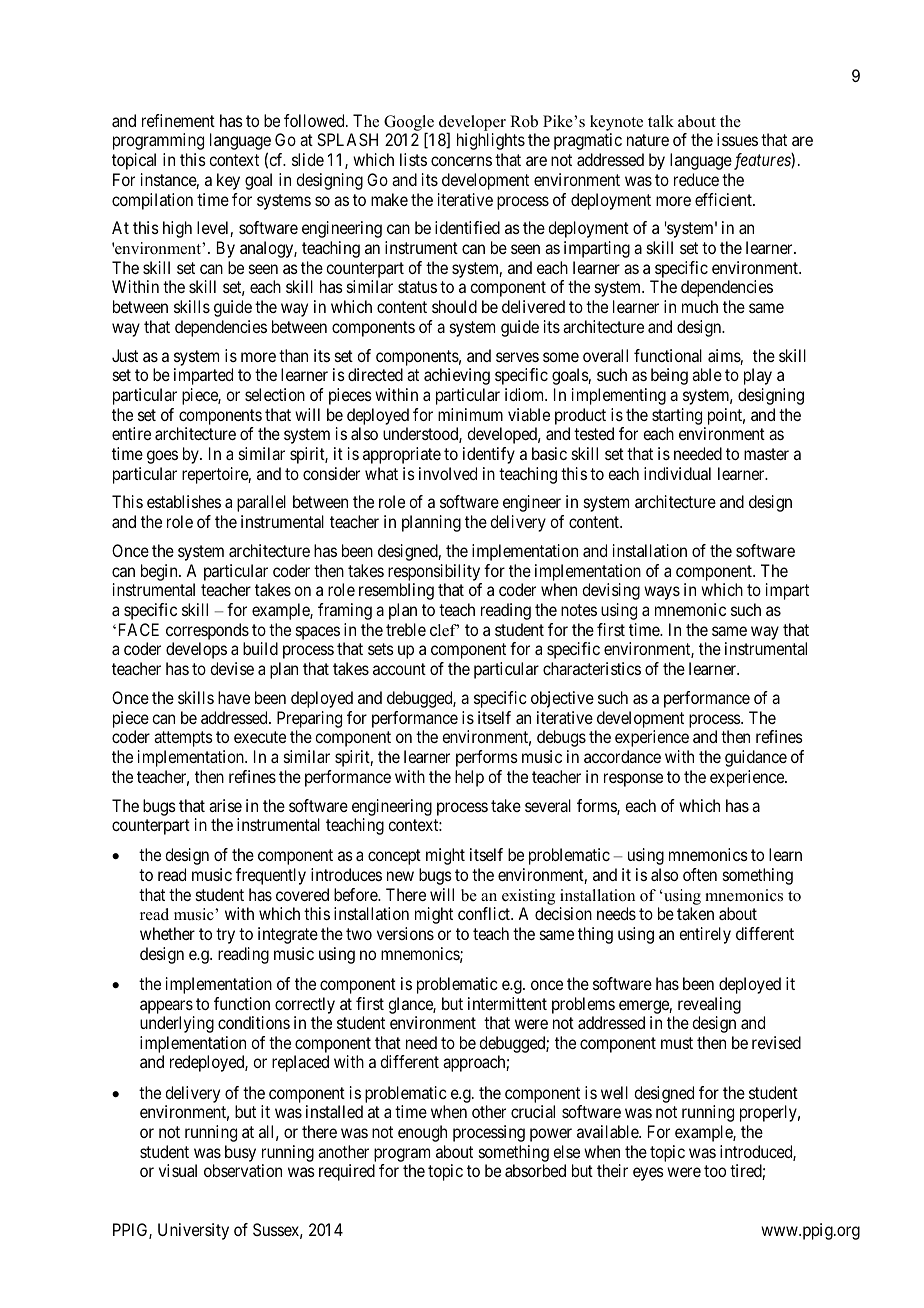  I want to click on University, so click(193, 1231).
